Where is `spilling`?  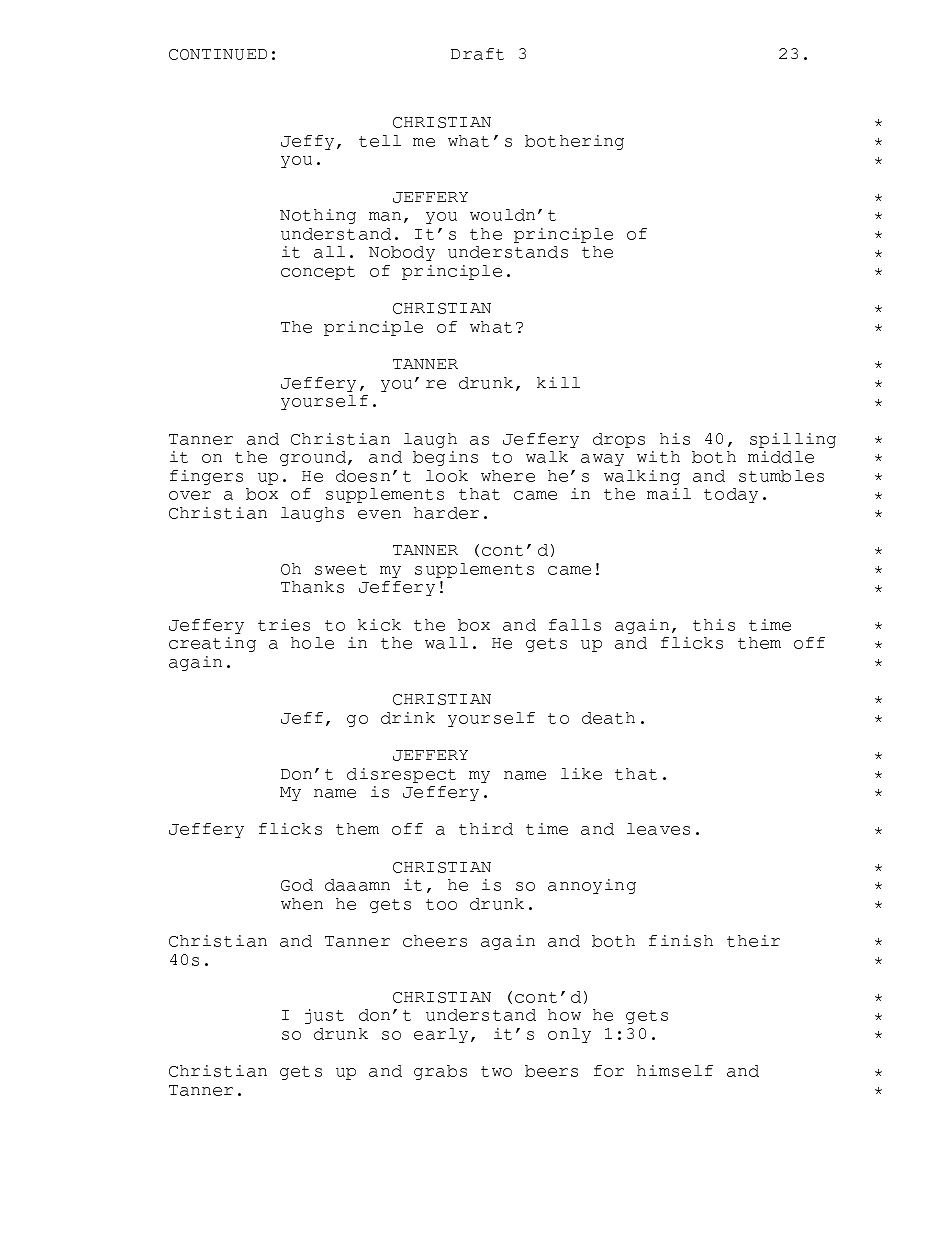 spilling is located at coordinates (793, 440).
